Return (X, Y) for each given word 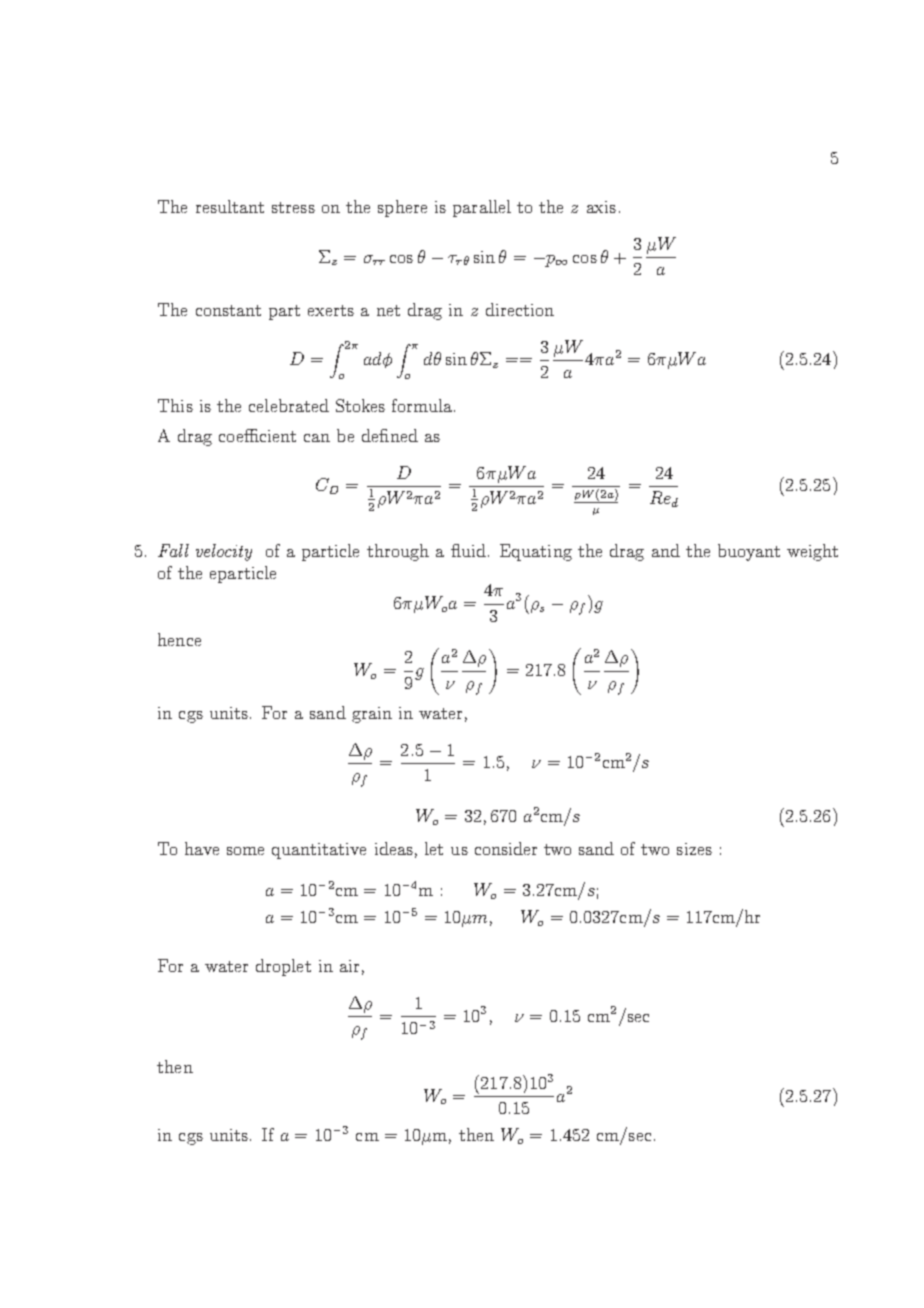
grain (372, 715)
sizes (694, 849)
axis (601, 207)
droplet (283, 967)
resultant (230, 206)
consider (506, 848)
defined (390, 435)
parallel (482, 208)
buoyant (749, 552)
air (349, 966)
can (317, 438)
